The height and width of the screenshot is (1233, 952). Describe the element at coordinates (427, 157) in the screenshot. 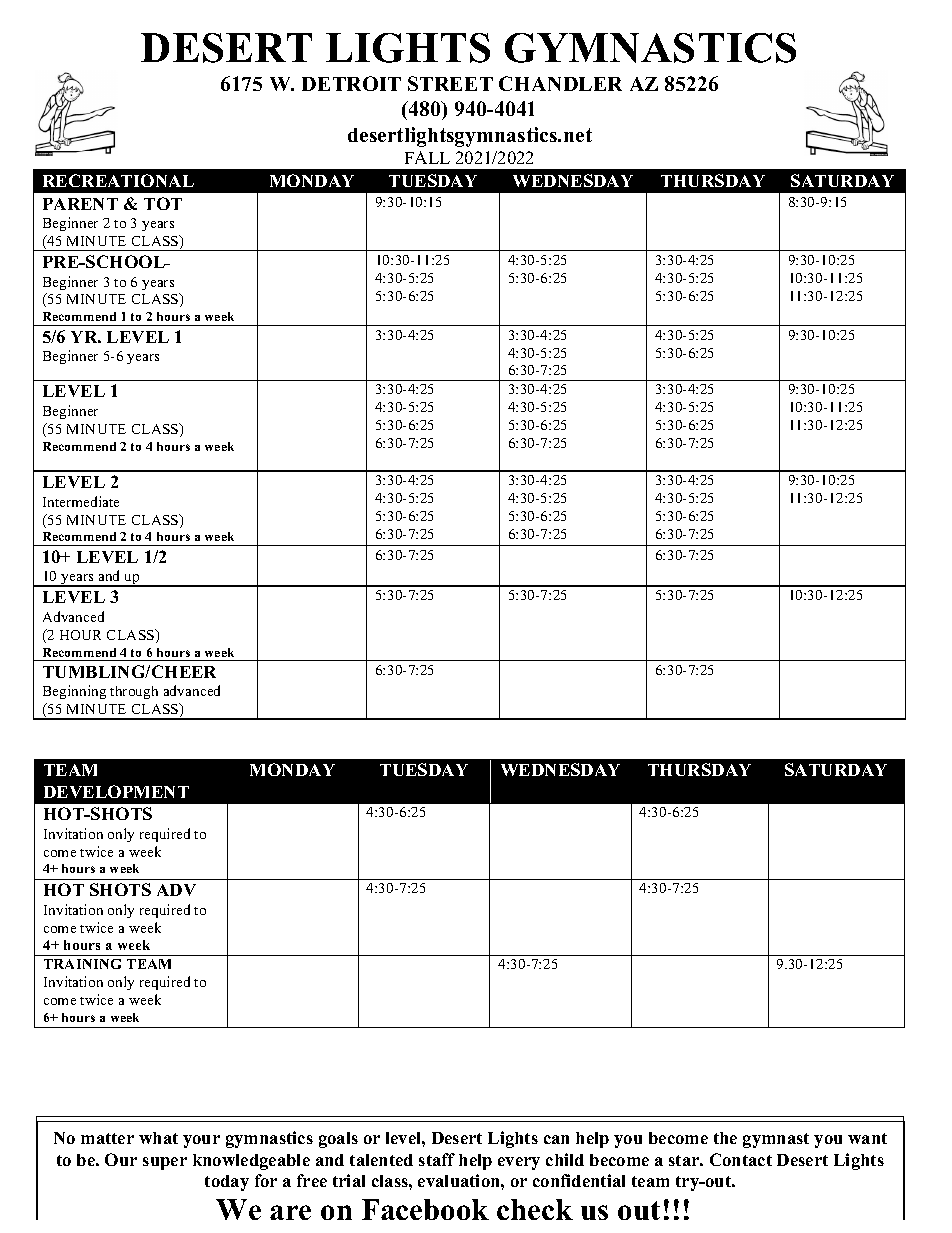

I see `FALL` at that location.
